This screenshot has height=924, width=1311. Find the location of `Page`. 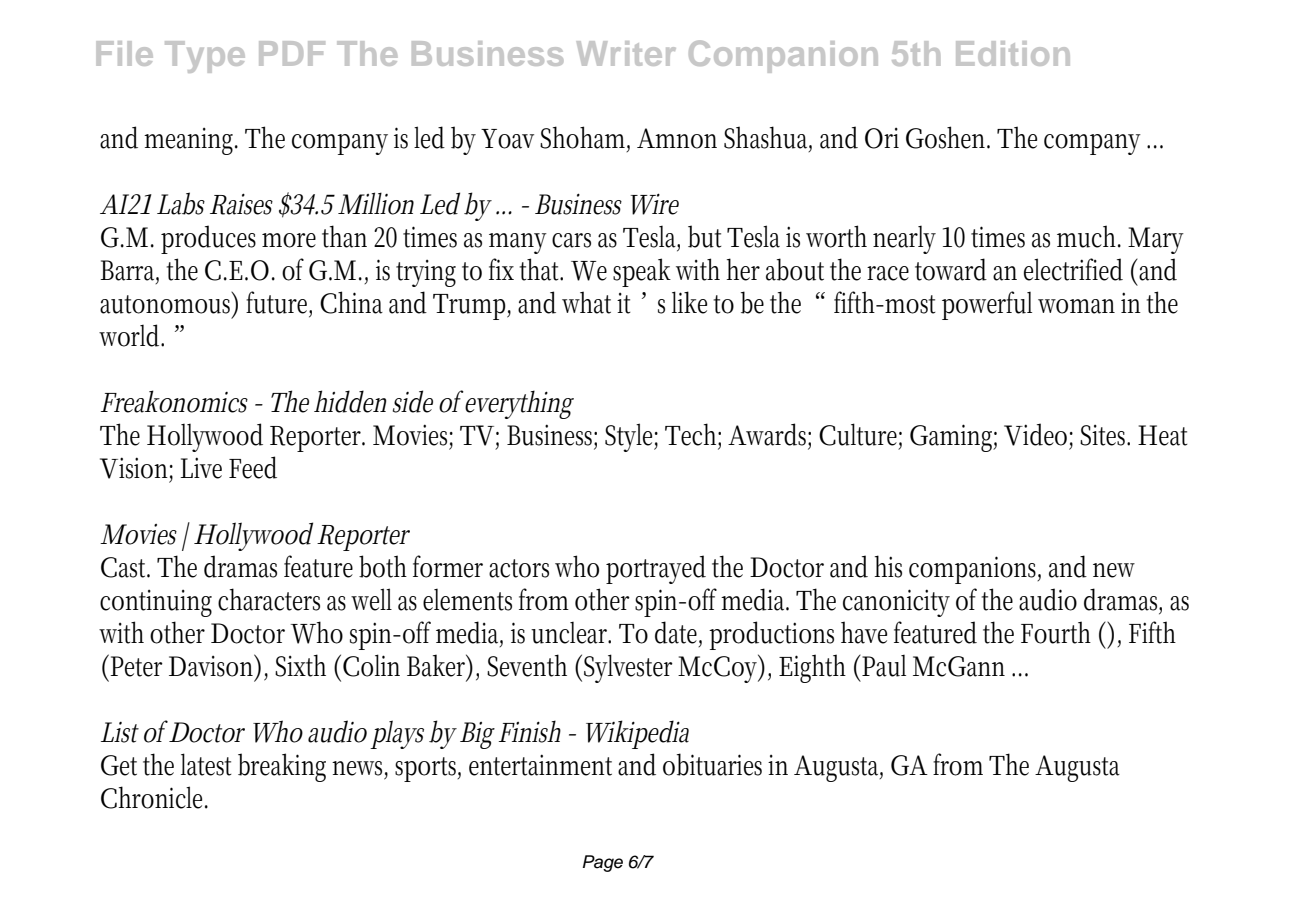

Page is located at coordinates (603, 863).
